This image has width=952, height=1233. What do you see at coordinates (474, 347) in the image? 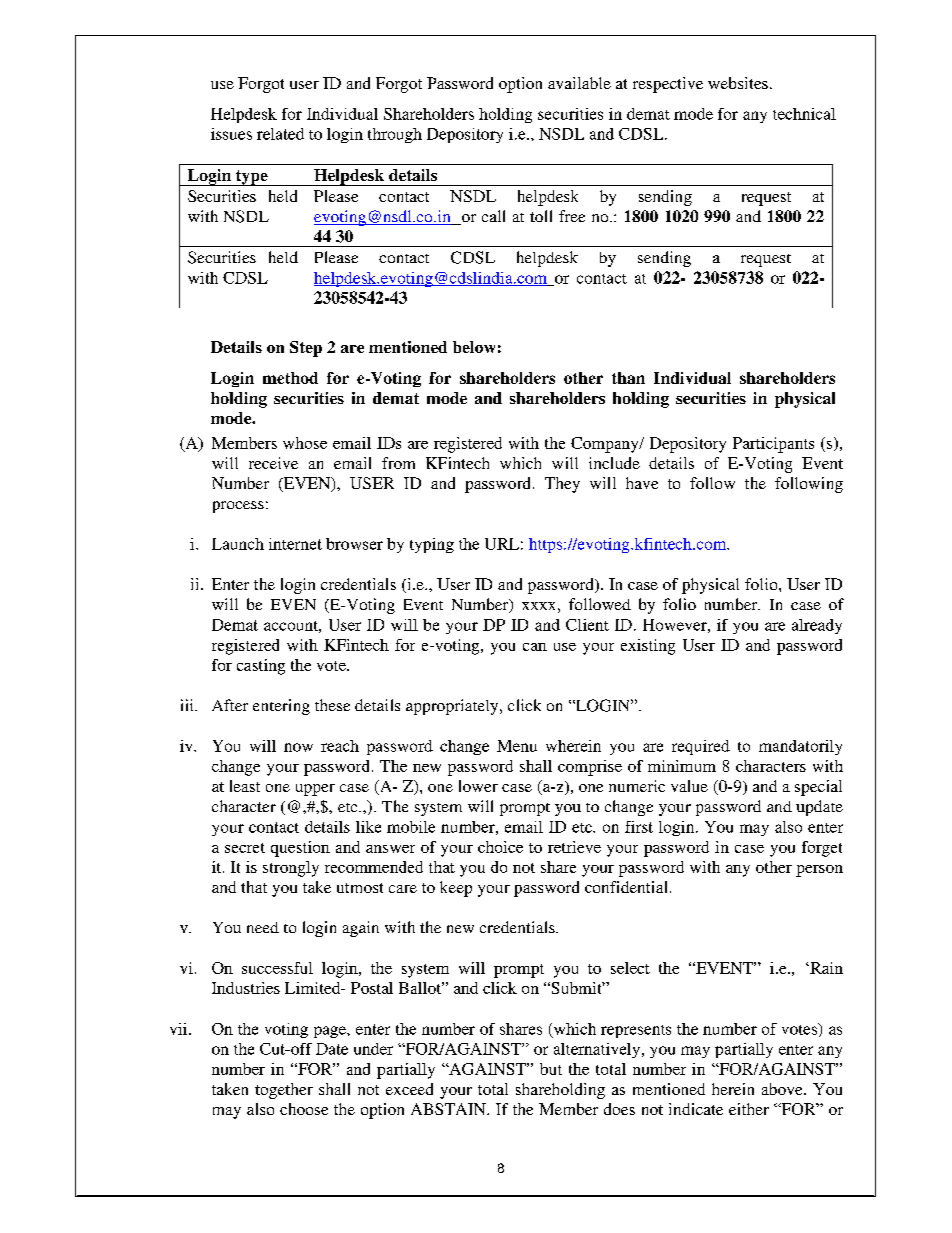
I see `below` at bounding box center [474, 347].
